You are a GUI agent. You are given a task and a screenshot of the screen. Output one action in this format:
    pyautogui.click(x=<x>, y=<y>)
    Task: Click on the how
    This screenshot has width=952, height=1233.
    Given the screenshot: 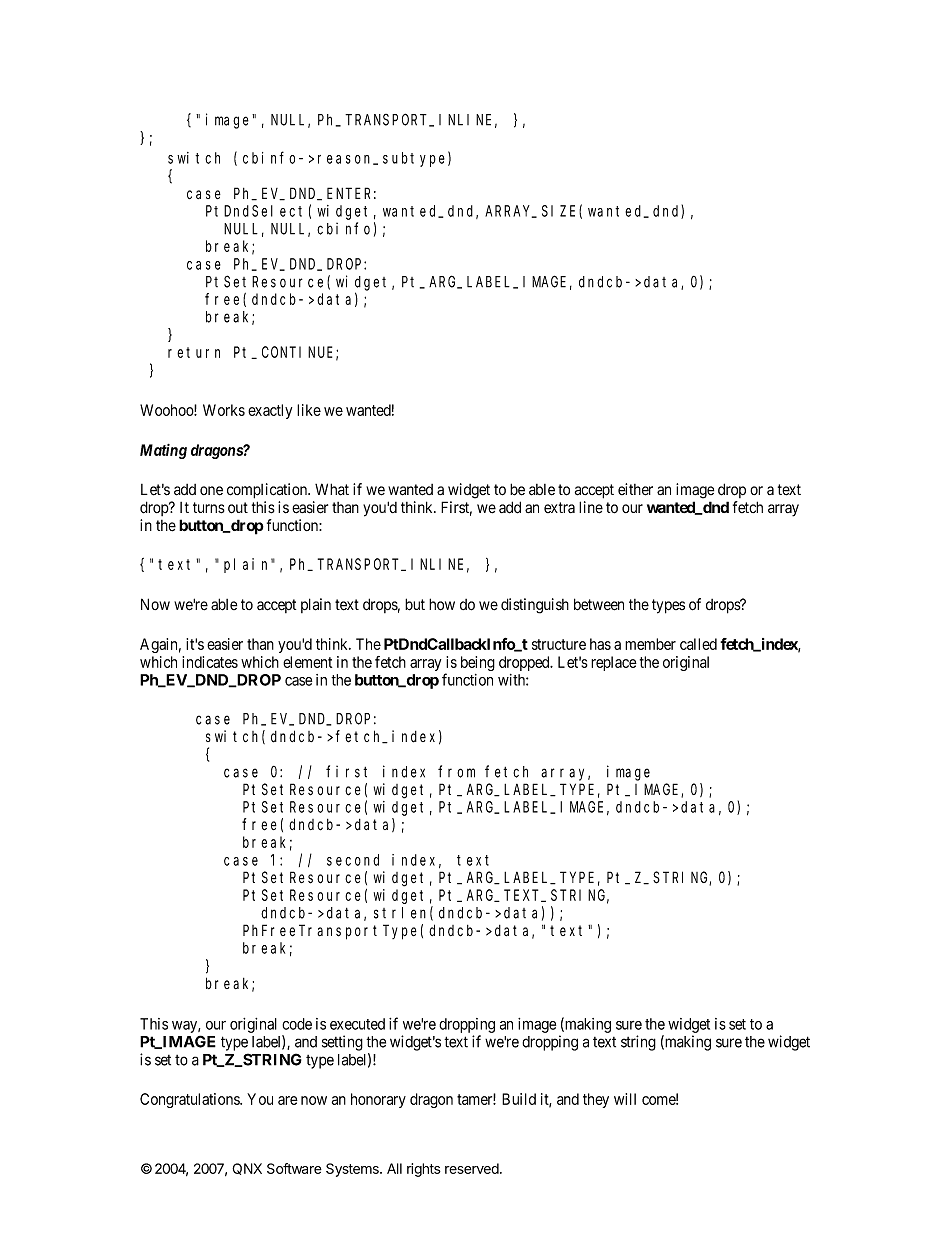 What is the action you would take?
    pyautogui.click(x=442, y=604)
